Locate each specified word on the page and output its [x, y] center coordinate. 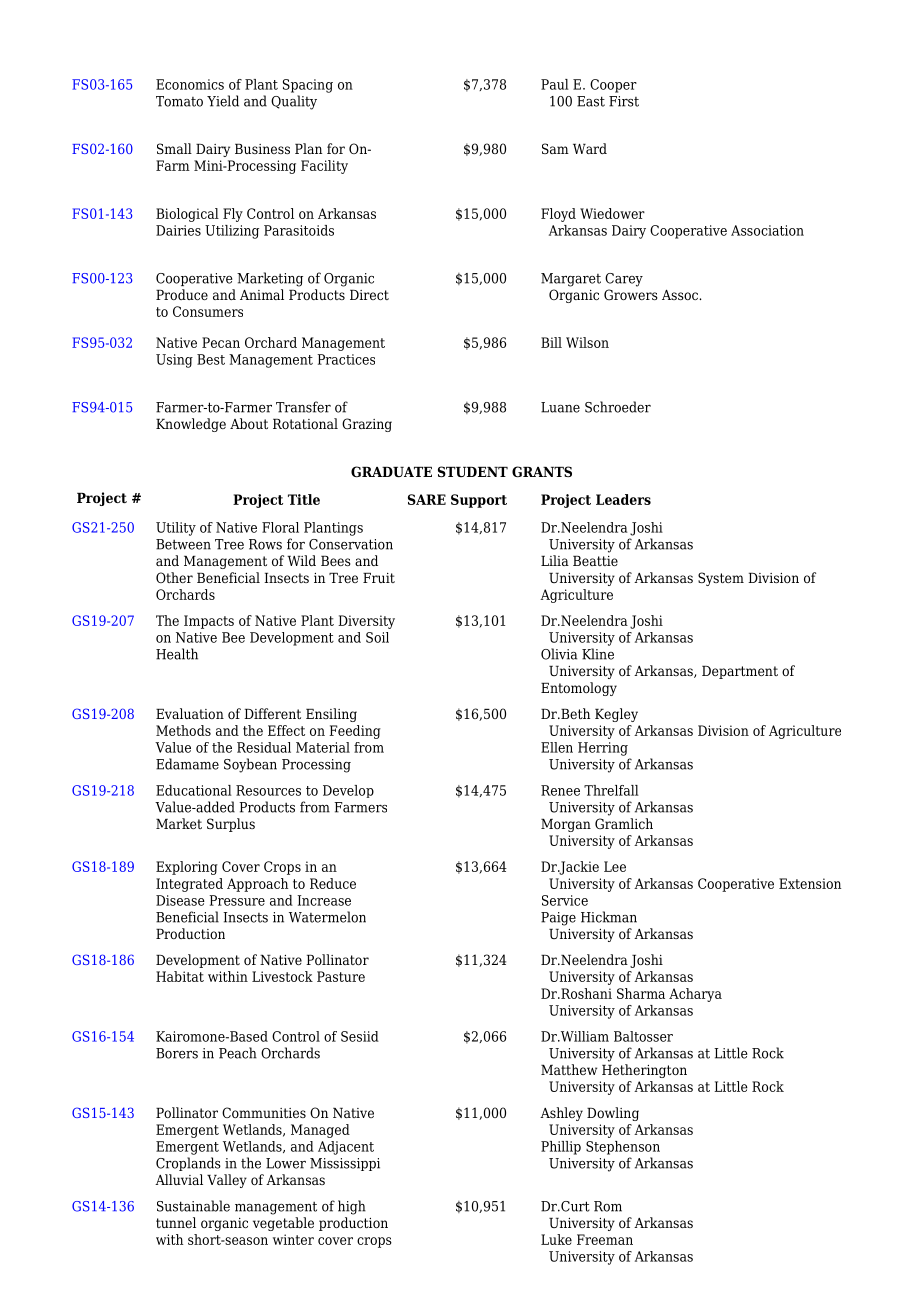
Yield [223, 101]
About [249, 423]
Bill [551, 342]
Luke [556, 1239]
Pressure [237, 900]
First [624, 101]
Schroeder [618, 407]
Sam [555, 148]
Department [740, 672]
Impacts [209, 622]
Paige [558, 919]
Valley [227, 1181]
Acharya [695, 995]
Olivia [559, 654]
